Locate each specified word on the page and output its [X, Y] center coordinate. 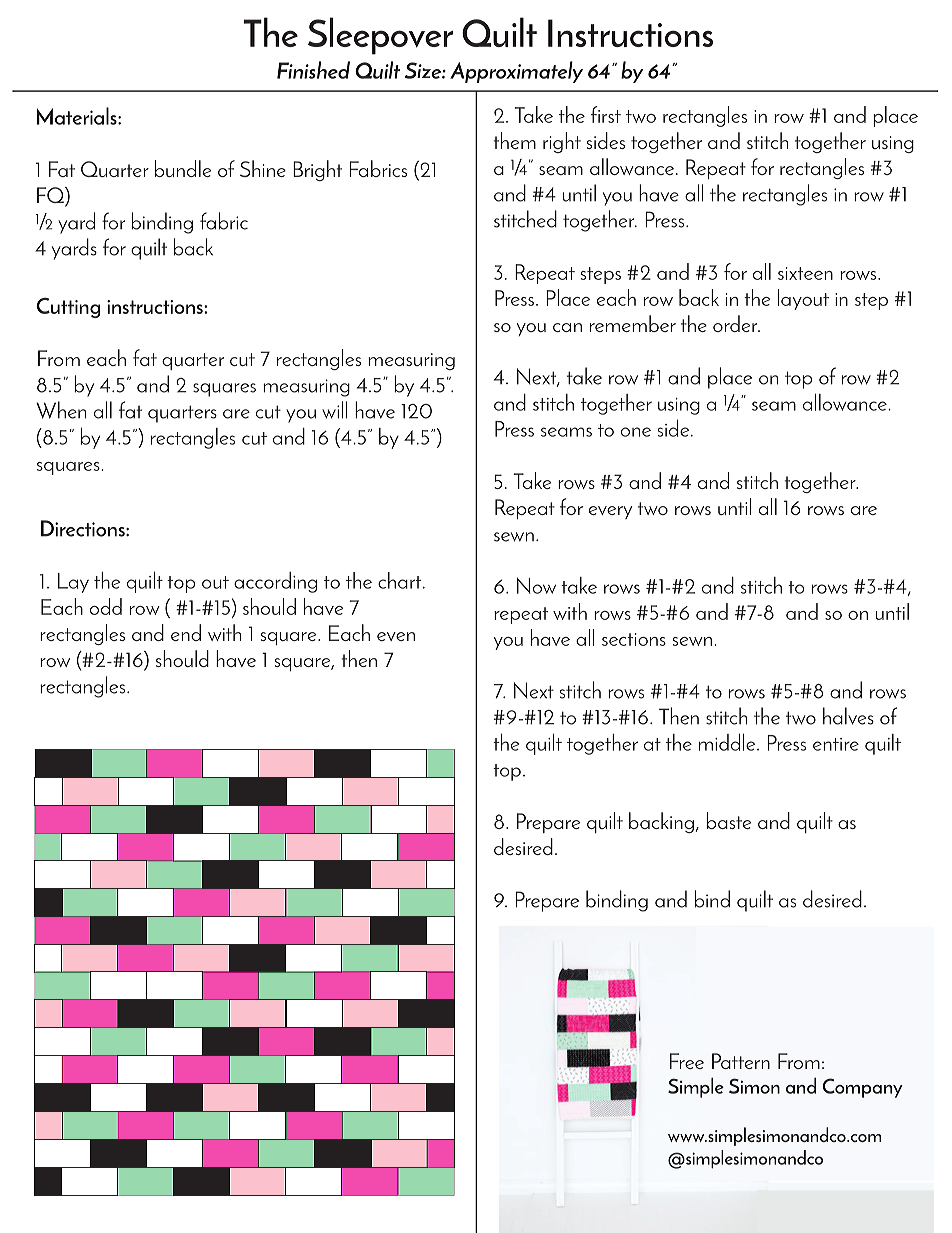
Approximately [516, 72]
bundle [183, 168]
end [186, 632]
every [610, 512]
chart [401, 580]
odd [106, 606]
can [567, 327]
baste [729, 820]
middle [728, 742]
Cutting [68, 308]
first [606, 114]
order [736, 323]
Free [687, 1061]
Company [863, 1088]
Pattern [741, 1061]
